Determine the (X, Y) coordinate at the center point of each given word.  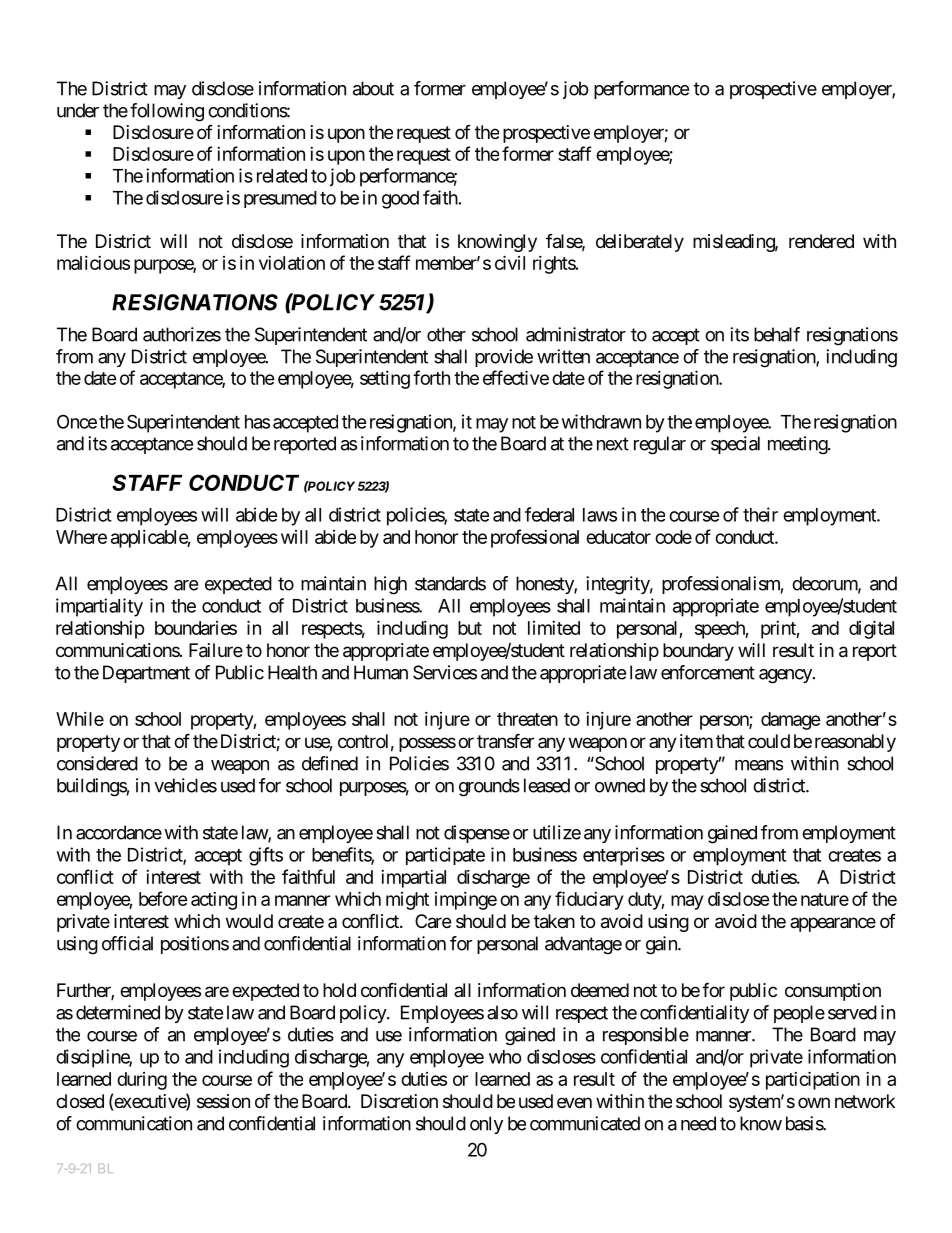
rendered (821, 241)
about (373, 88)
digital (871, 629)
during (142, 1081)
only (486, 1125)
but (470, 628)
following (167, 112)
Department (146, 674)
